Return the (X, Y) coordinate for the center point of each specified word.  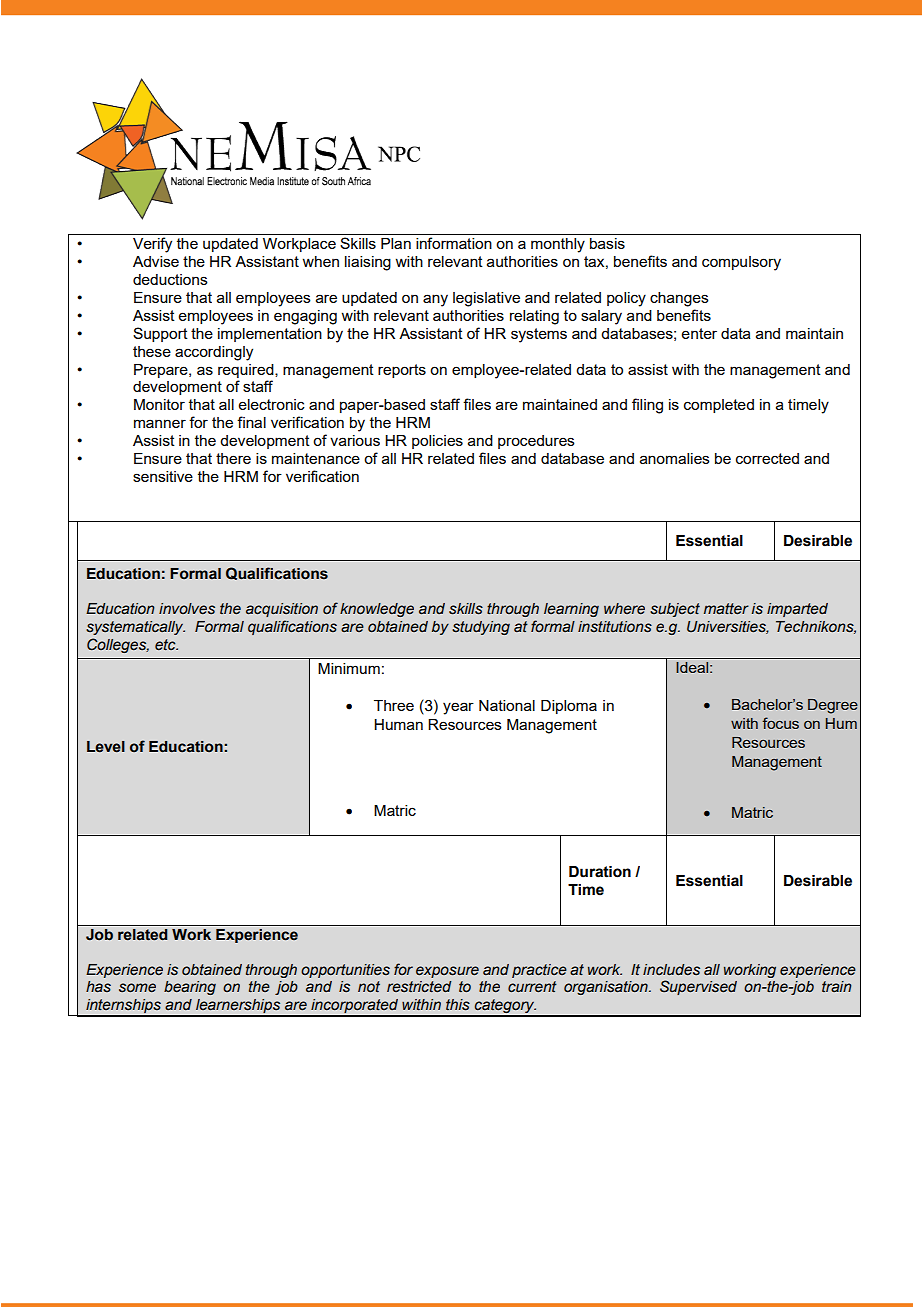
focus (780, 723)
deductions (170, 279)
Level (106, 747)
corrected (767, 458)
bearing (190, 988)
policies (437, 442)
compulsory (741, 263)
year (458, 708)
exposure (447, 972)
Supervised (698, 987)
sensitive (163, 476)
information (454, 243)
